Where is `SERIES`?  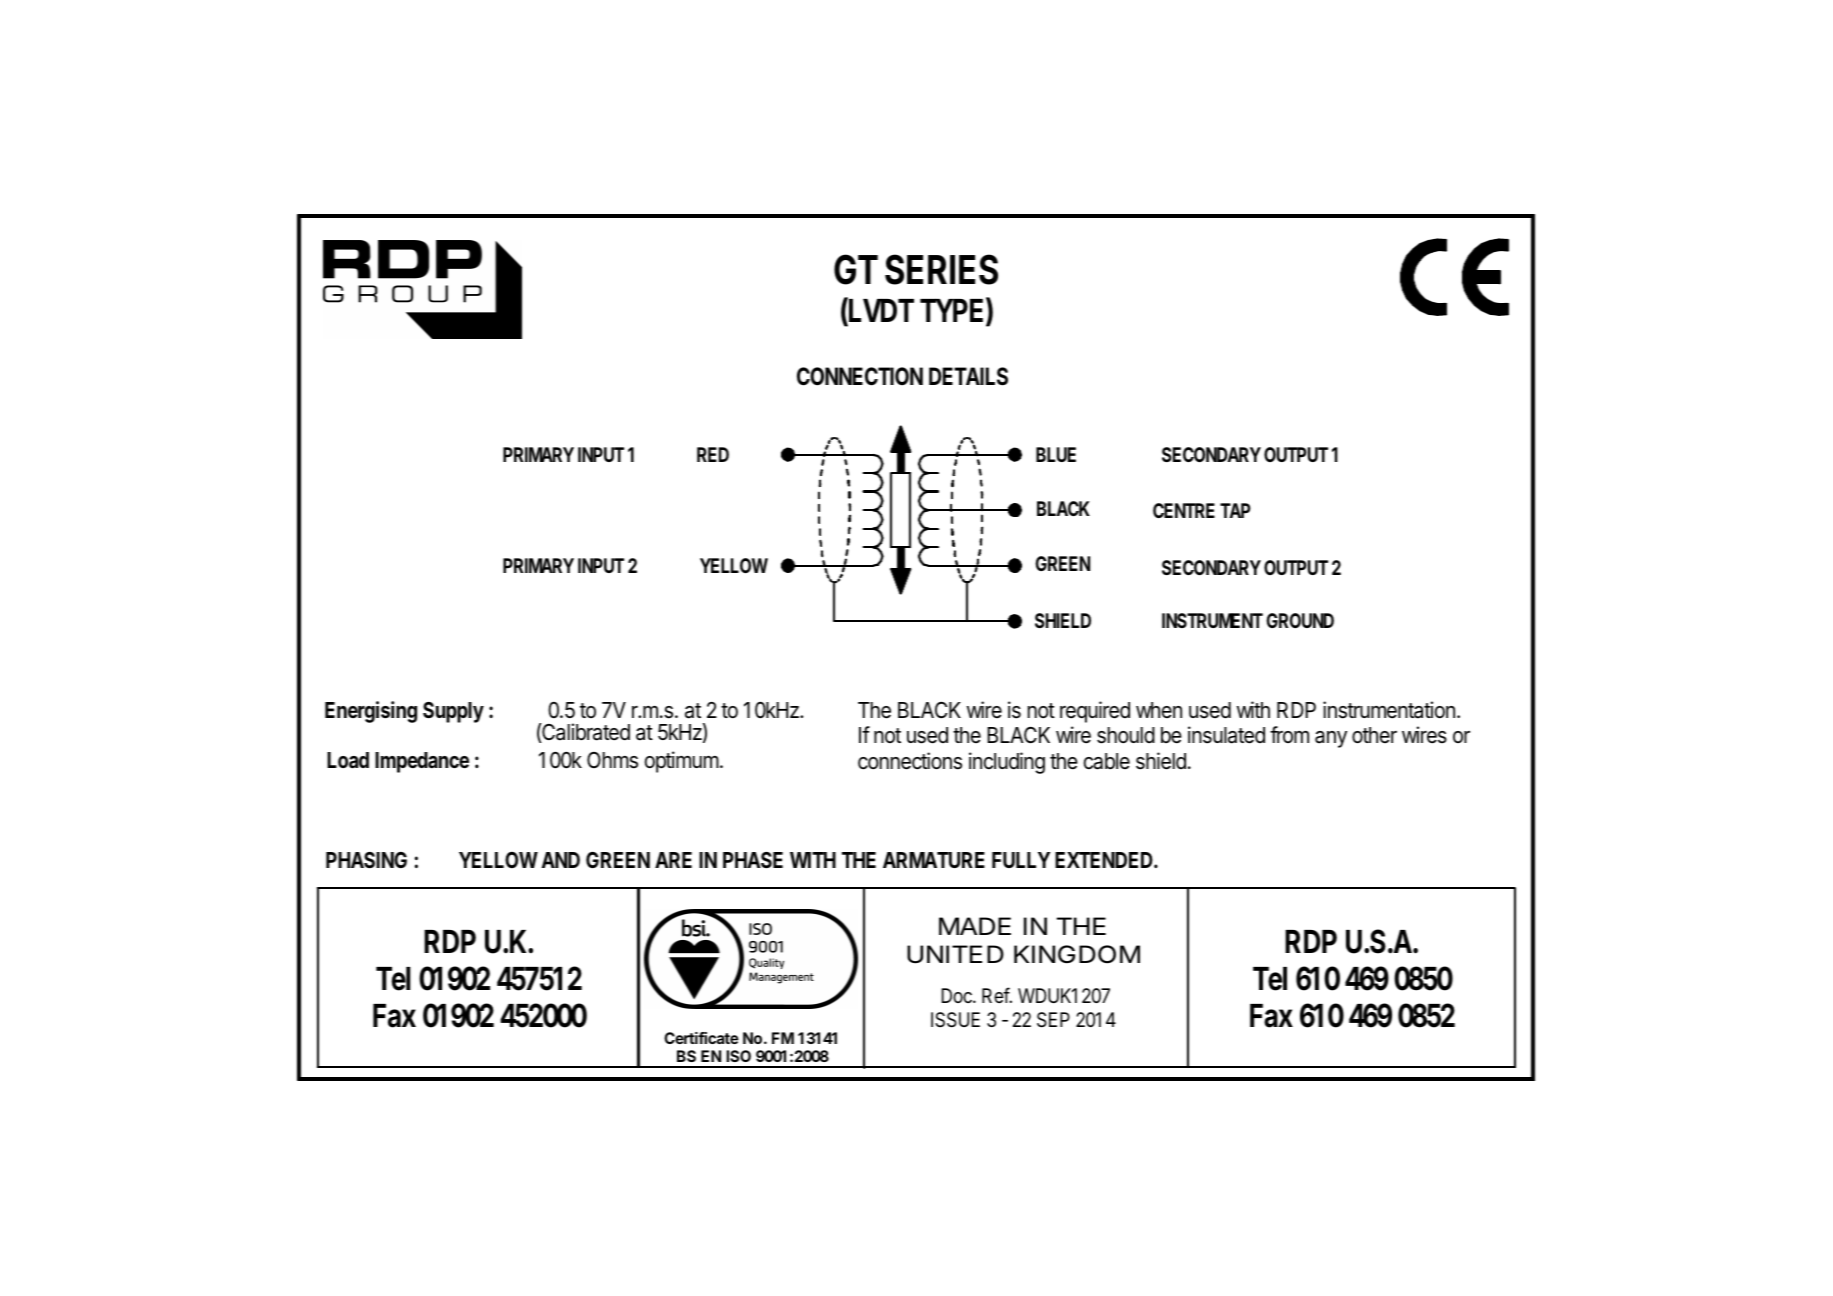
SERIES is located at coordinates (941, 269).
